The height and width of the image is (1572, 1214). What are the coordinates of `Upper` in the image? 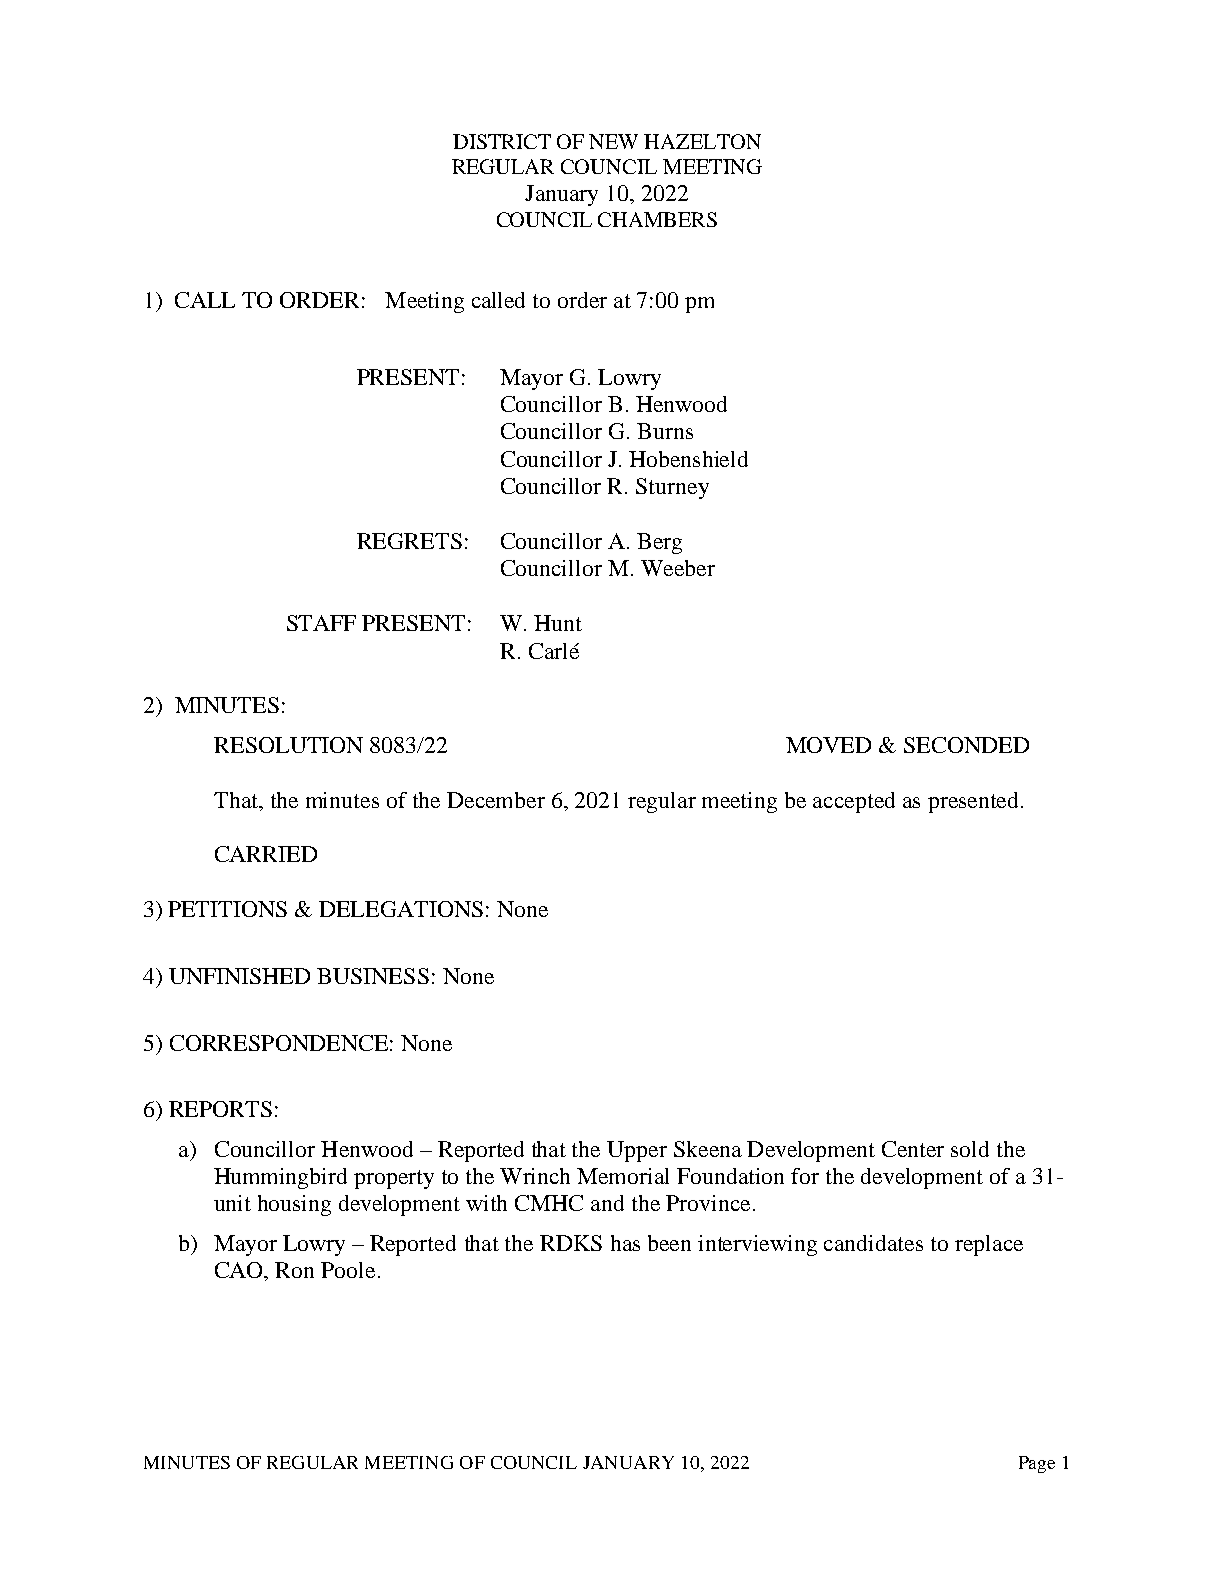 It's located at (637, 1151).
